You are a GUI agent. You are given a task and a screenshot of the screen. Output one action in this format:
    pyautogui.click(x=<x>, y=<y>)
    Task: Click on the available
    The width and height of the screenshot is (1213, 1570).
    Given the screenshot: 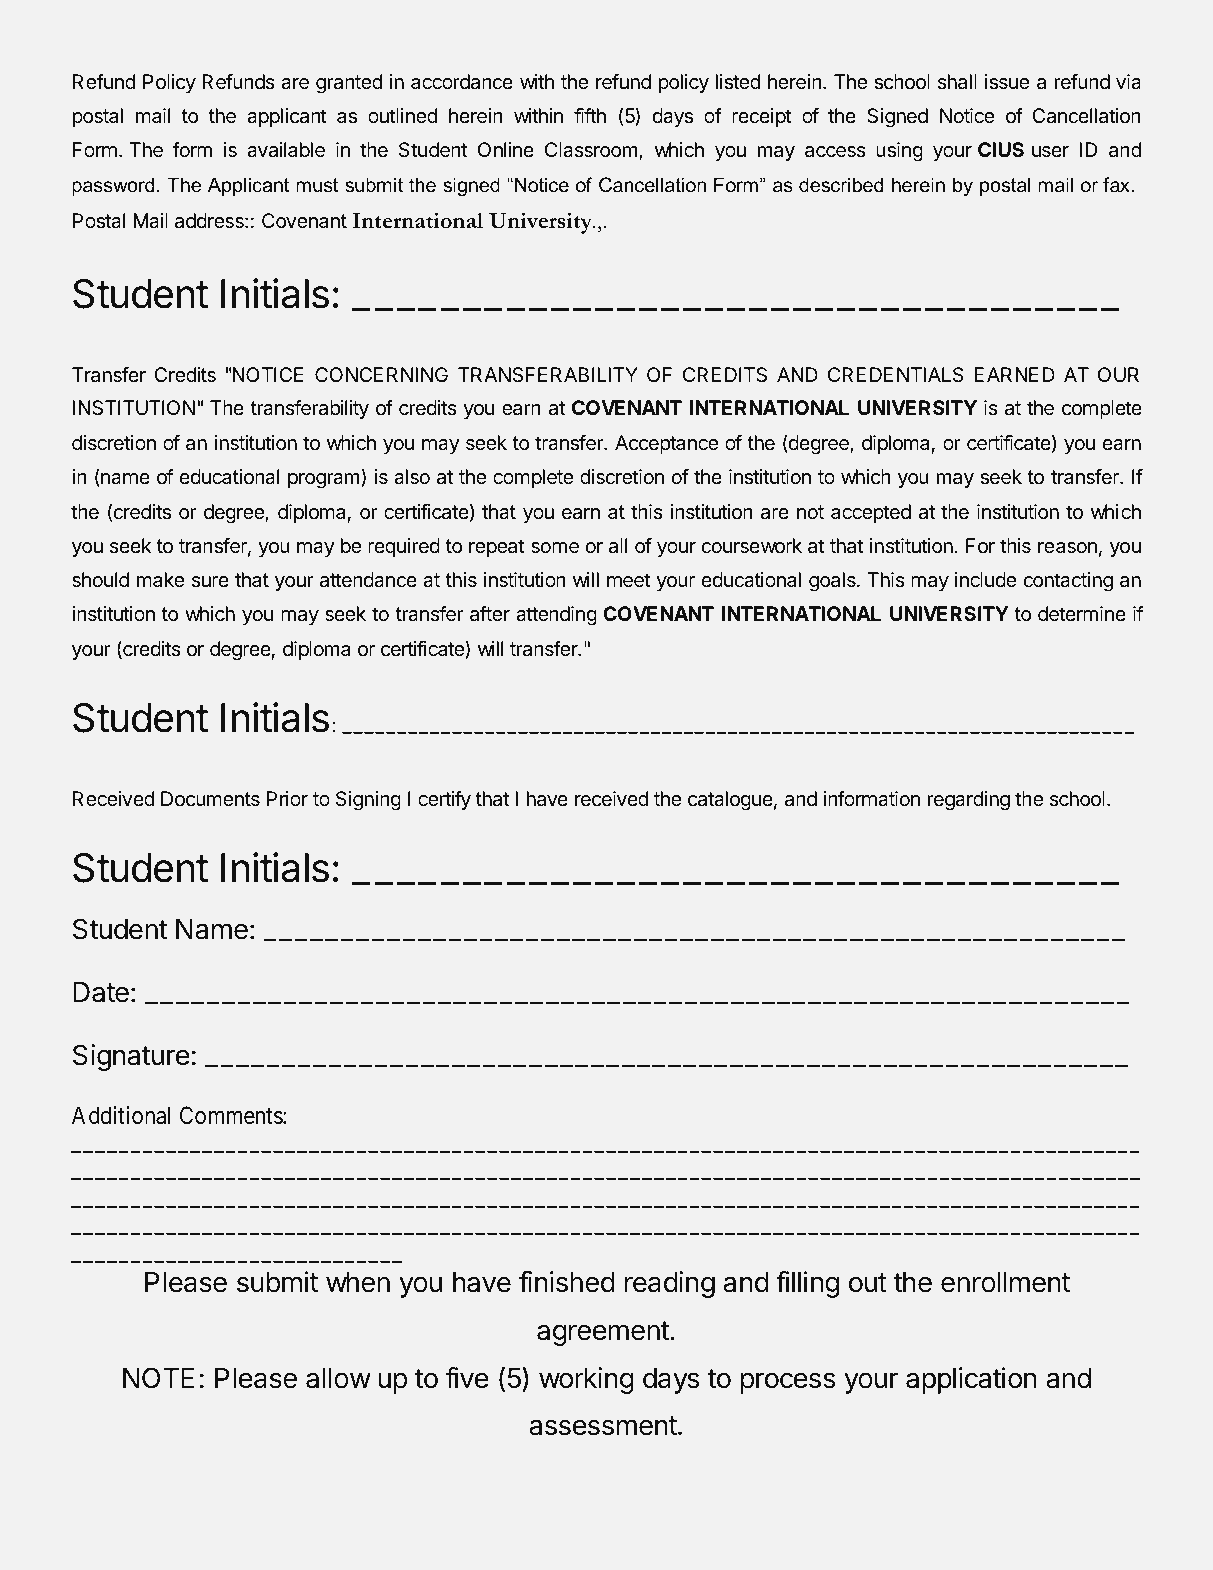 What is the action you would take?
    pyautogui.click(x=286, y=150)
